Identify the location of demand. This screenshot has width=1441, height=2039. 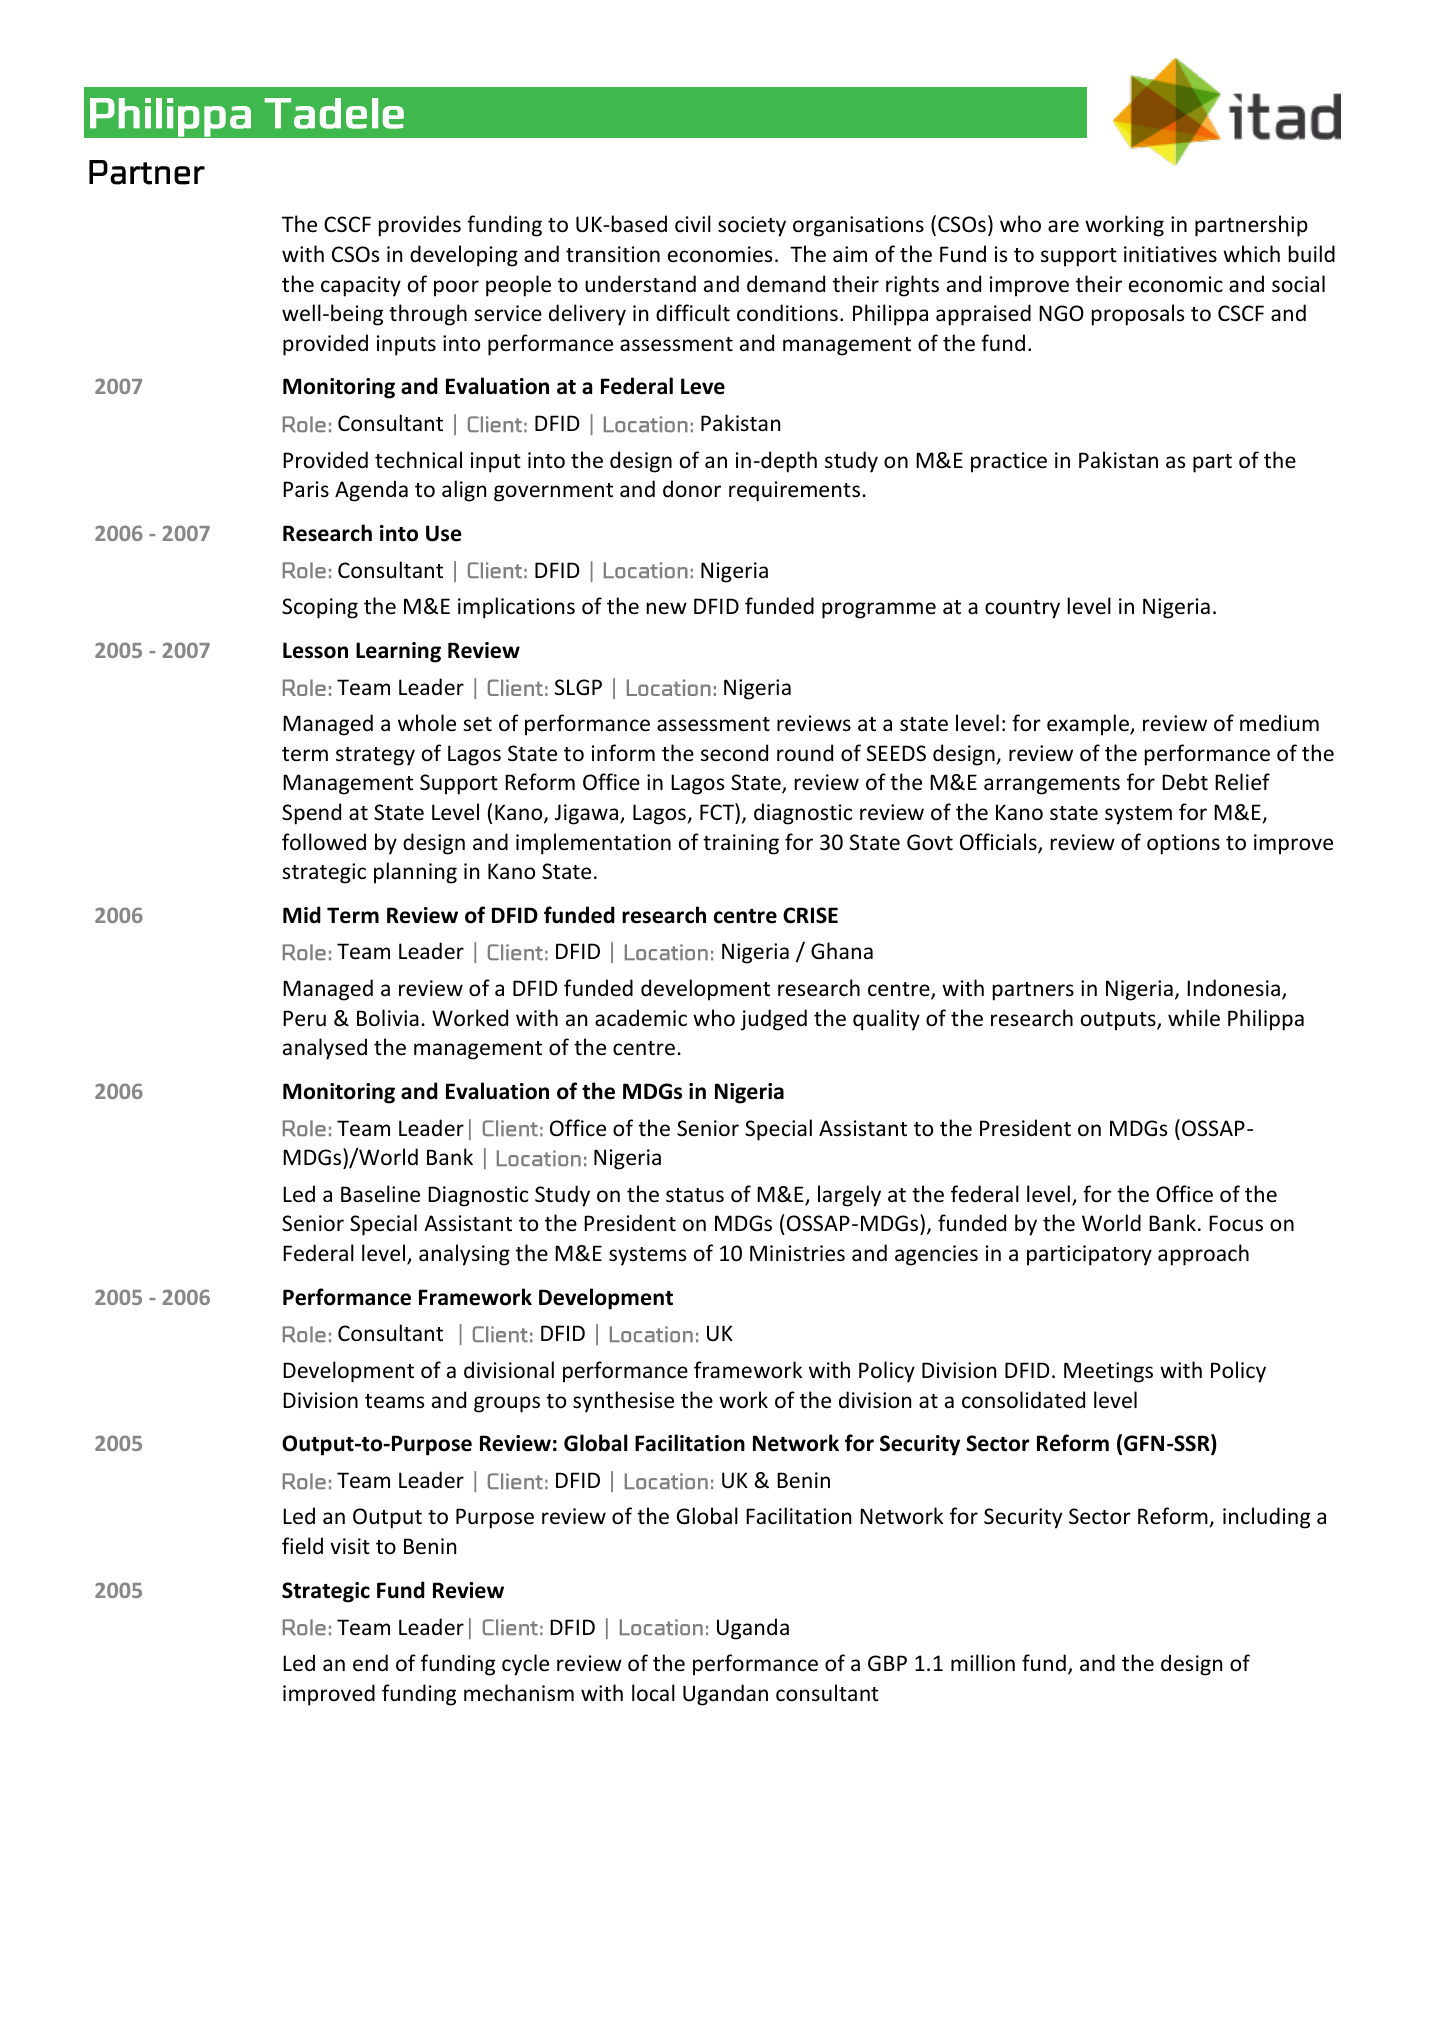
(786, 283).
